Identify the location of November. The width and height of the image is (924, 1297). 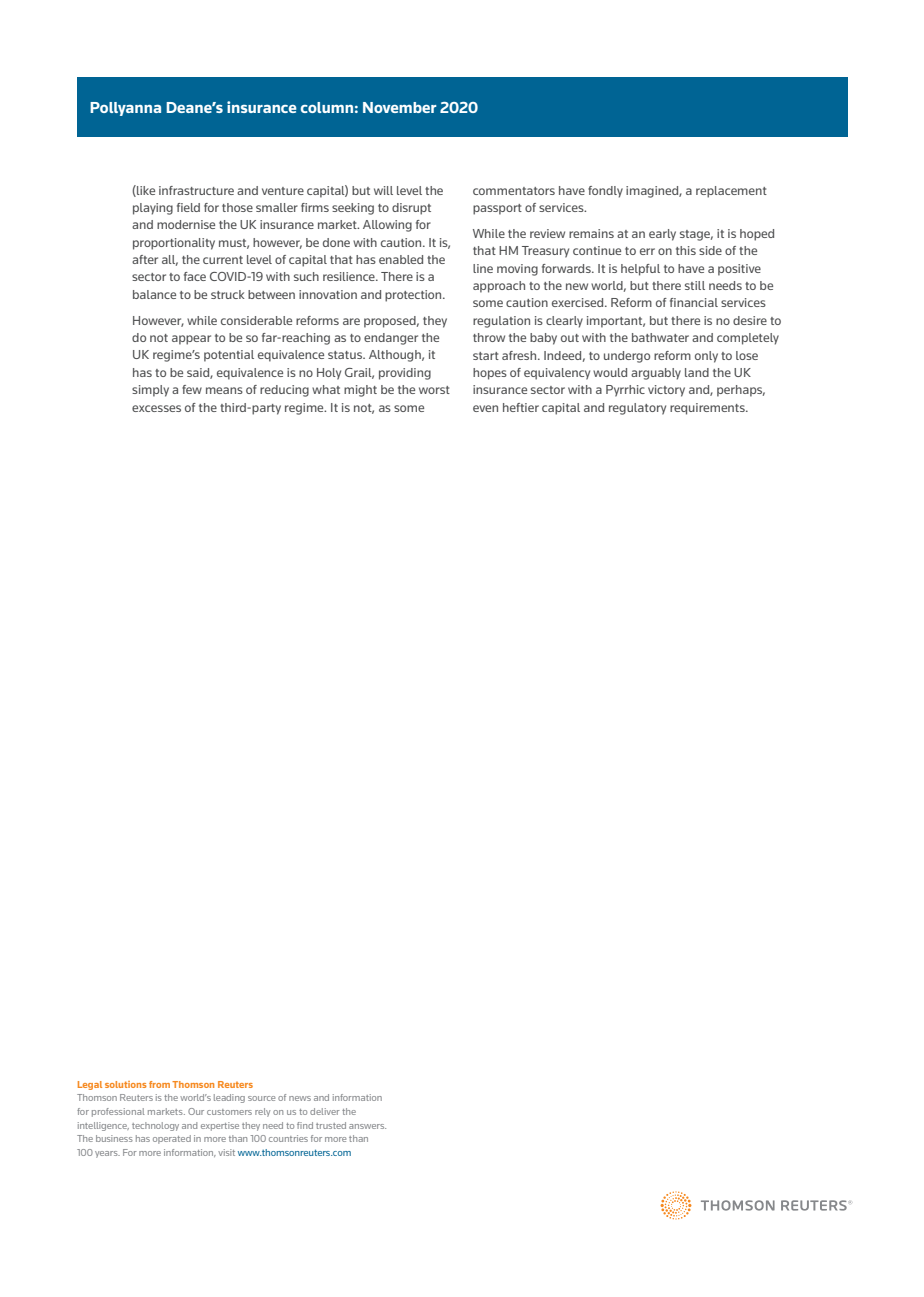
(400, 107).
